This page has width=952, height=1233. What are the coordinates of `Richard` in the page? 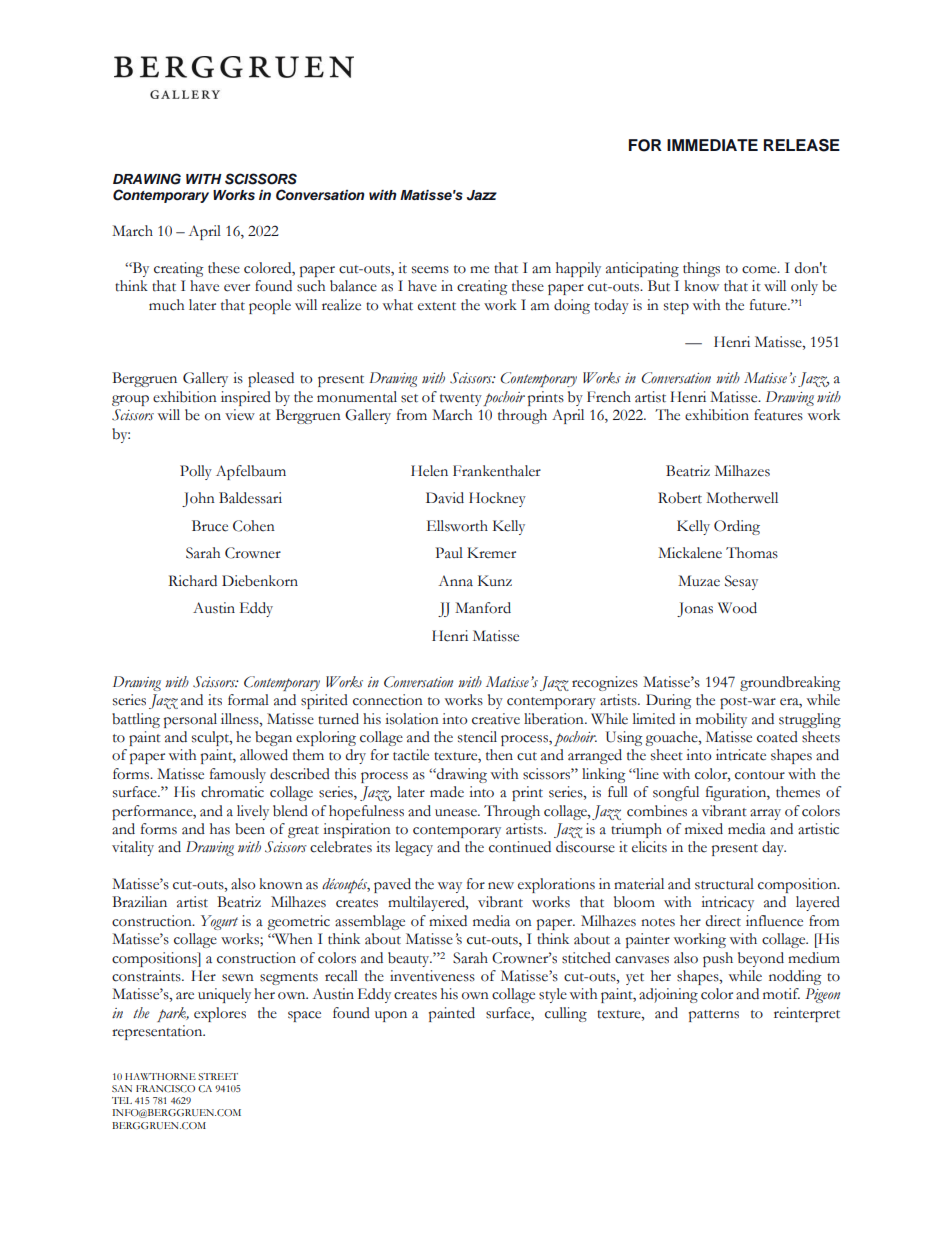 It's located at (193, 581).
